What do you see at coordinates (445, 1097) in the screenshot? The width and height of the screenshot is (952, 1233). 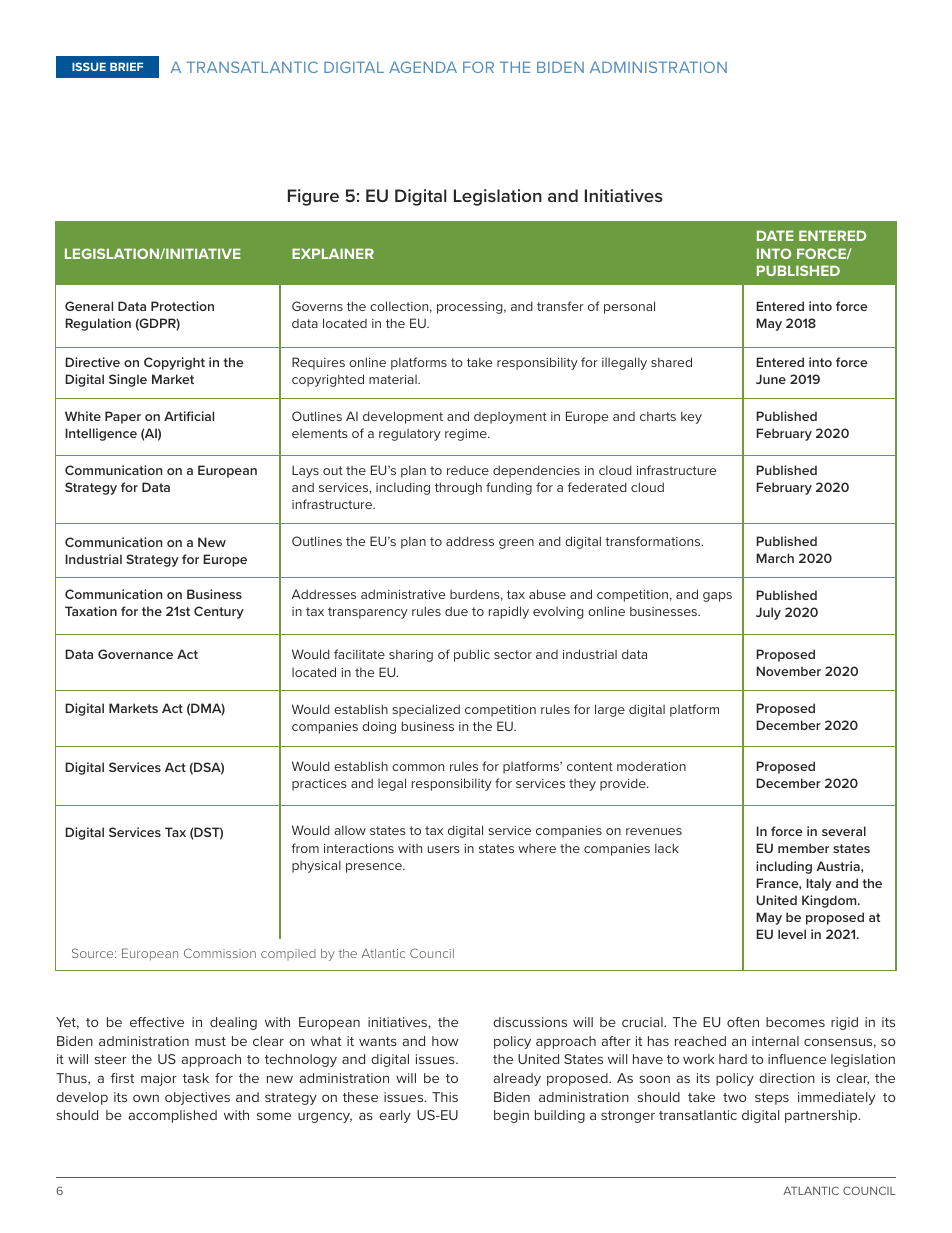 I see `This` at bounding box center [445, 1097].
